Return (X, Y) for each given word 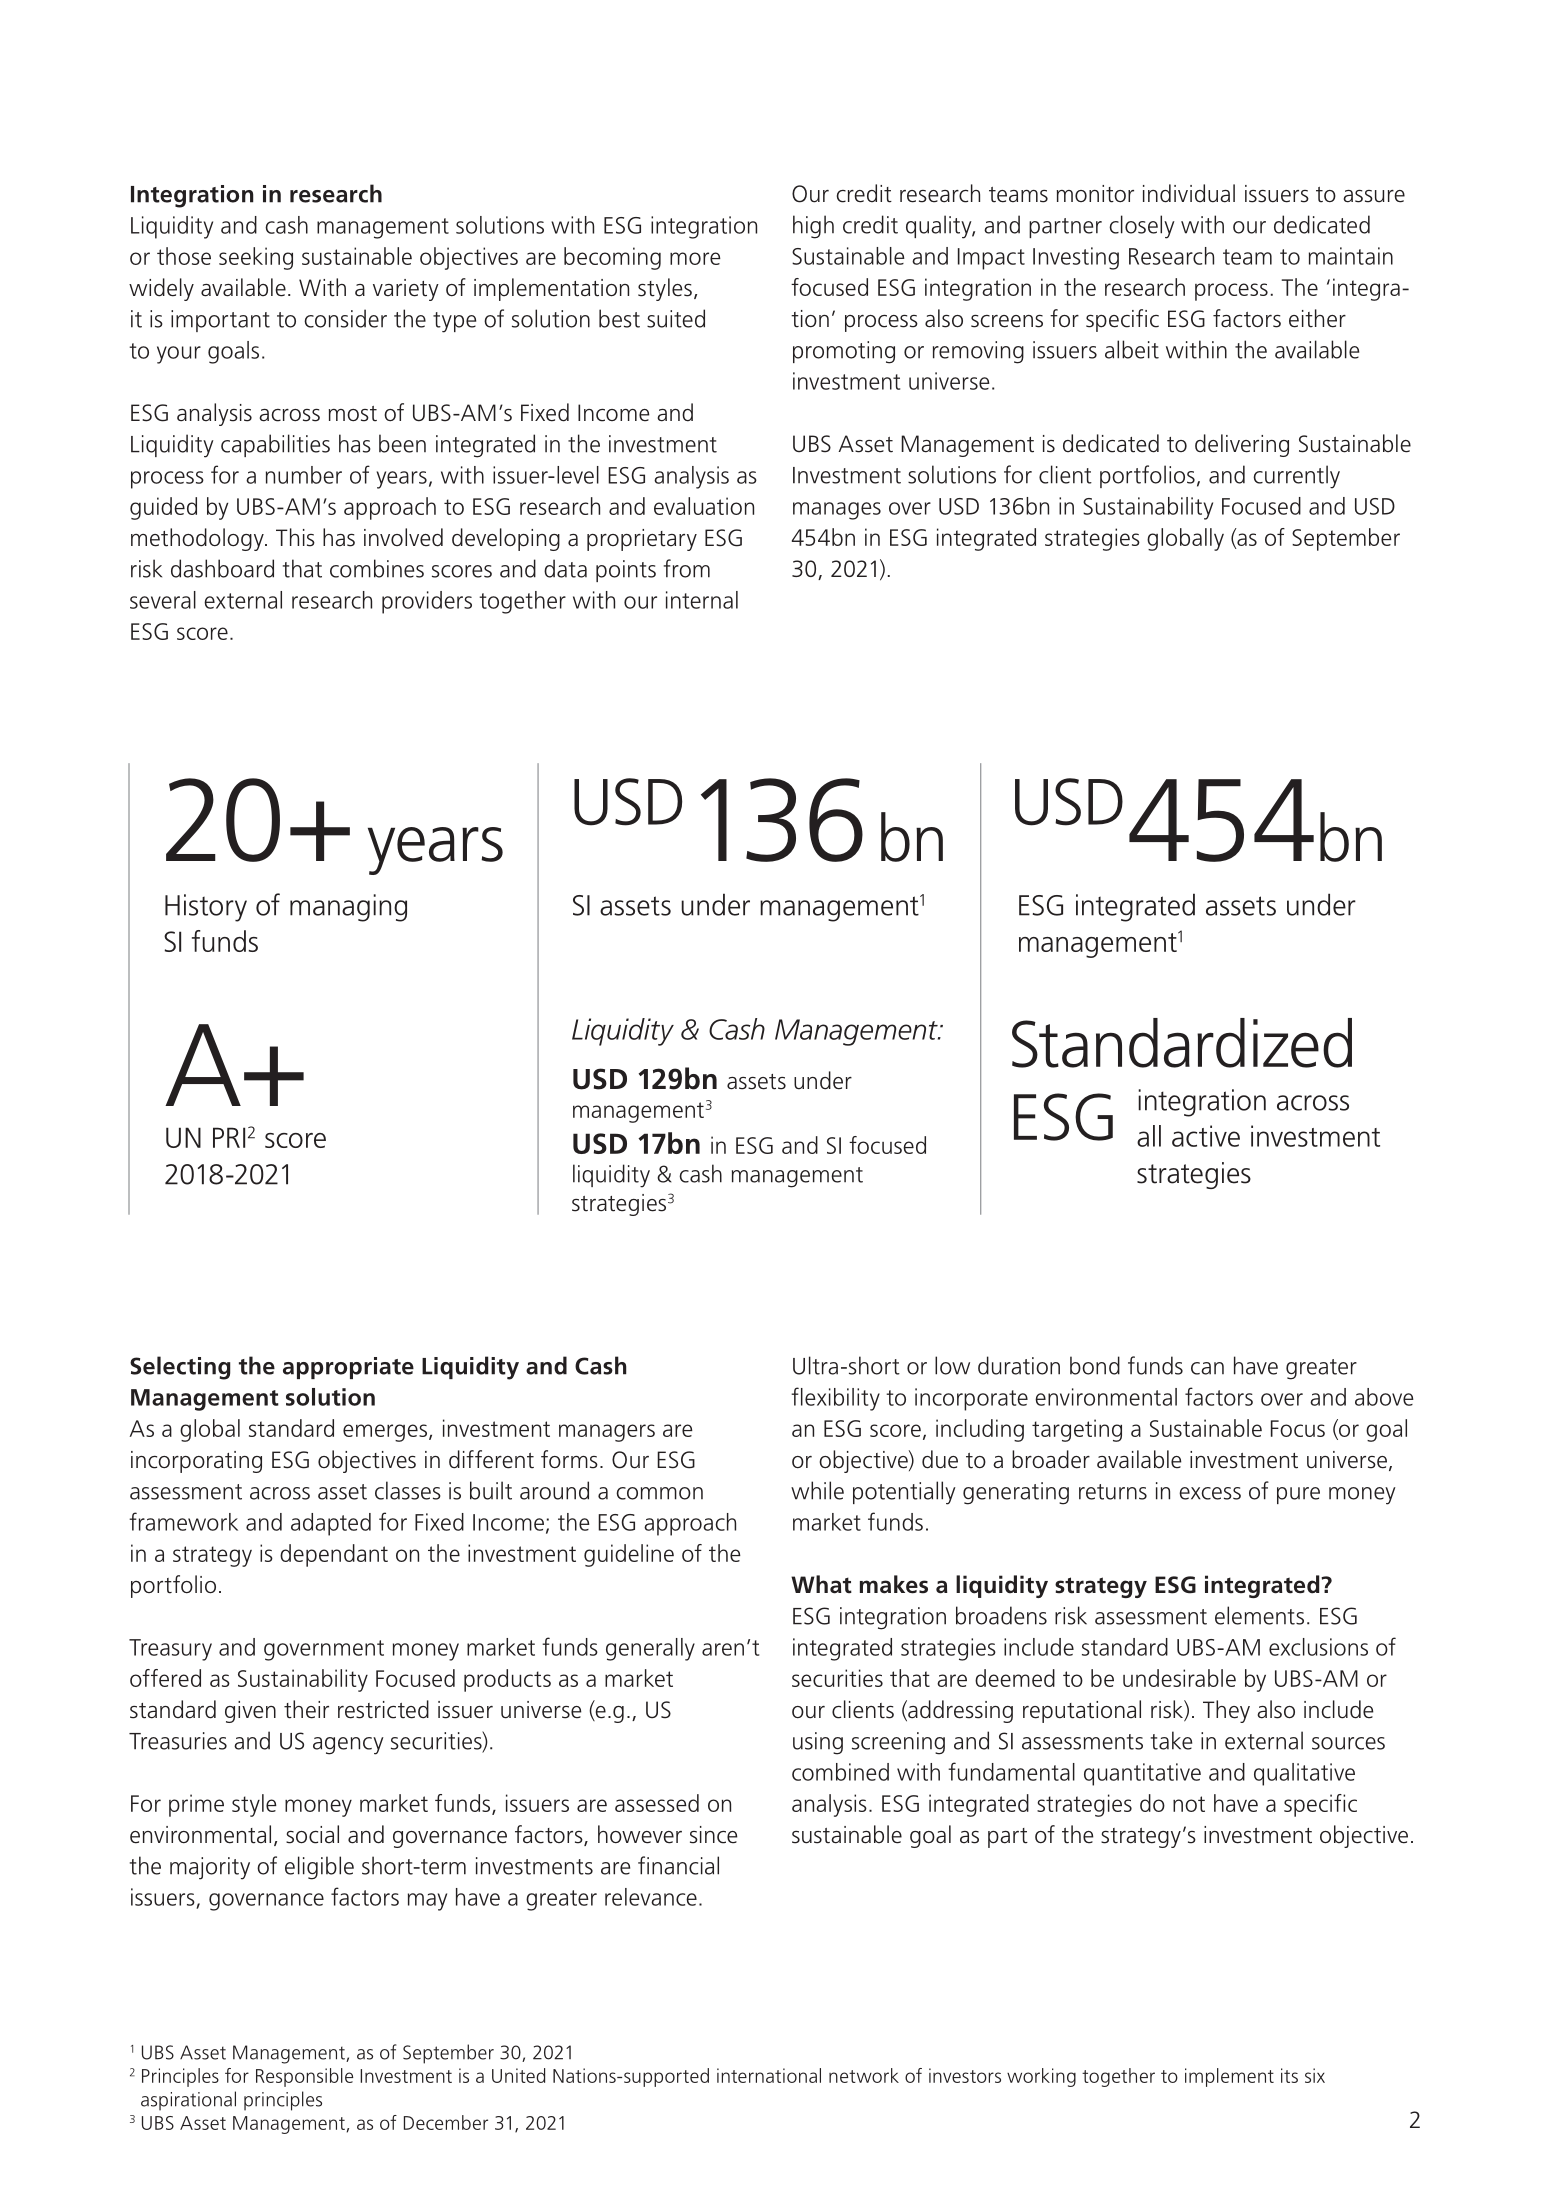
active (1206, 1136)
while (817, 1490)
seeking (256, 258)
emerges (385, 1433)
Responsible (304, 2077)
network (864, 2075)
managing (348, 908)
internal (702, 600)
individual (1189, 193)
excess (1210, 1493)
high (813, 227)
